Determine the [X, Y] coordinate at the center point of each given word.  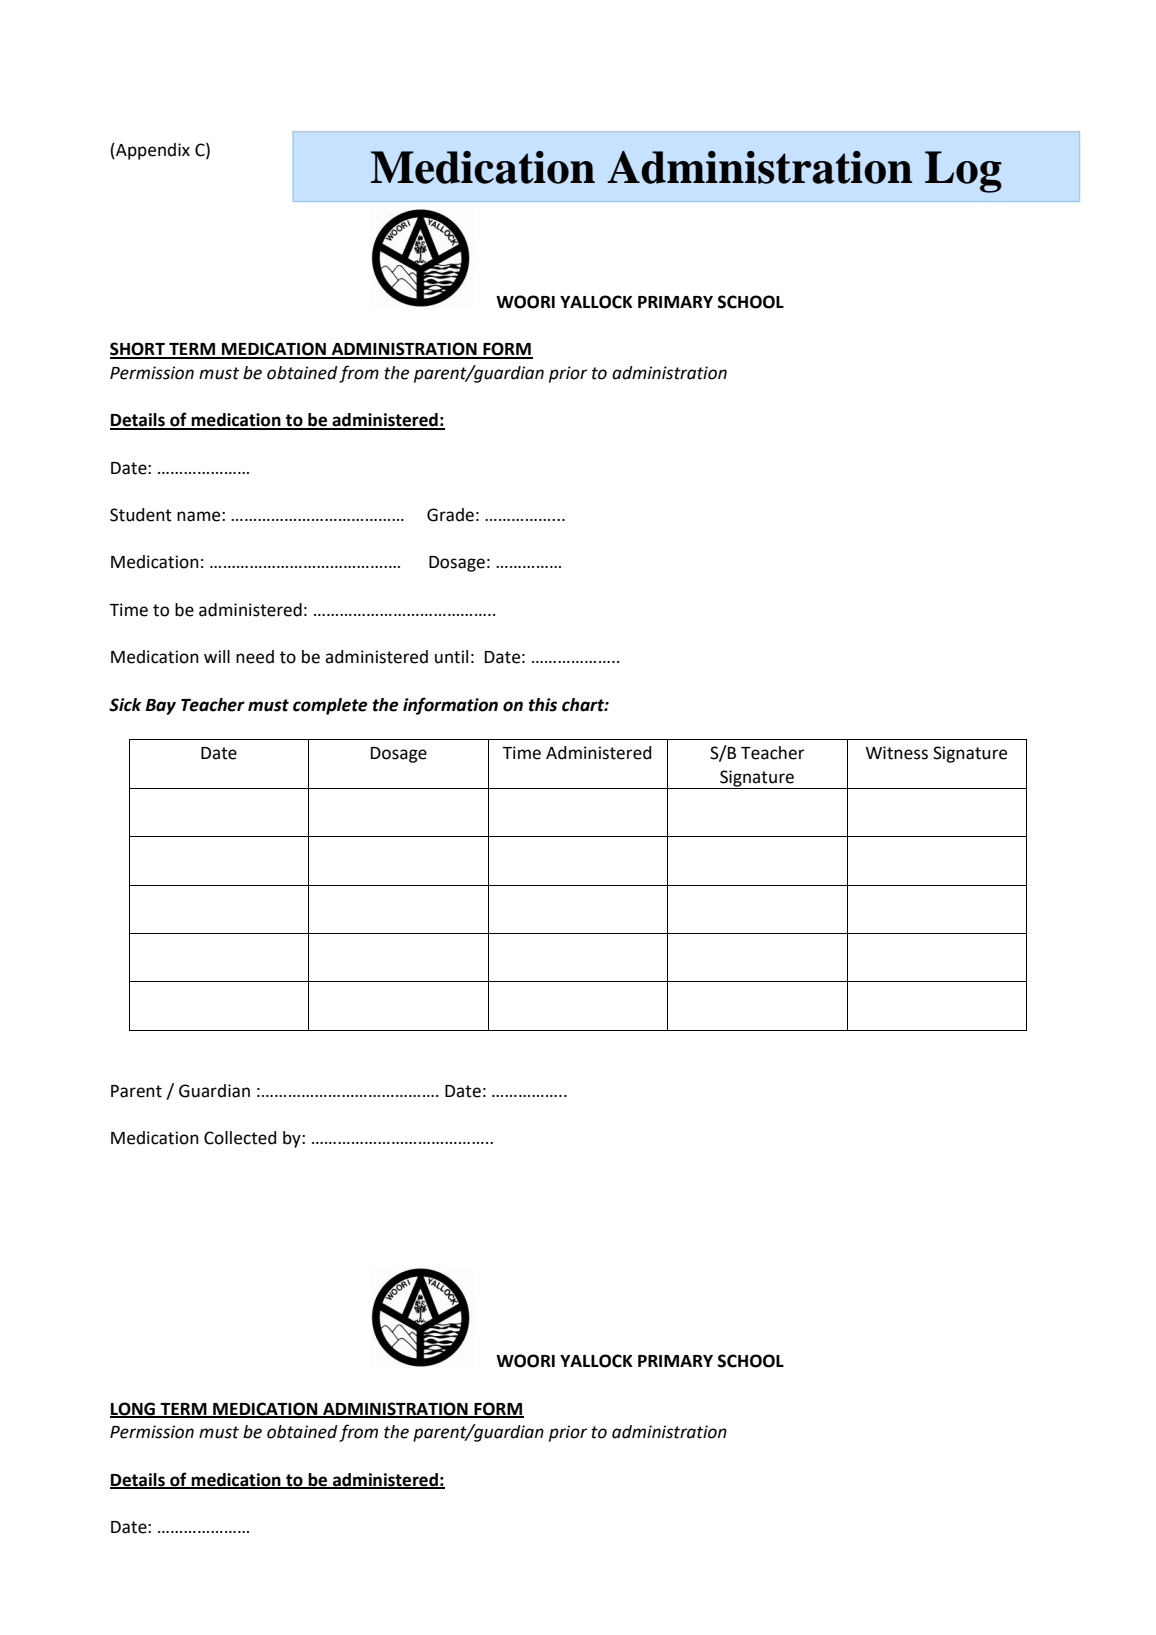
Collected [240, 1138]
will [217, 656]
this [543, 705]
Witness [897, 753]
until [451, 657]
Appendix [152, 151]
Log [963, 172]
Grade [450, 515]
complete [330, 706]
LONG [134, 1409]
